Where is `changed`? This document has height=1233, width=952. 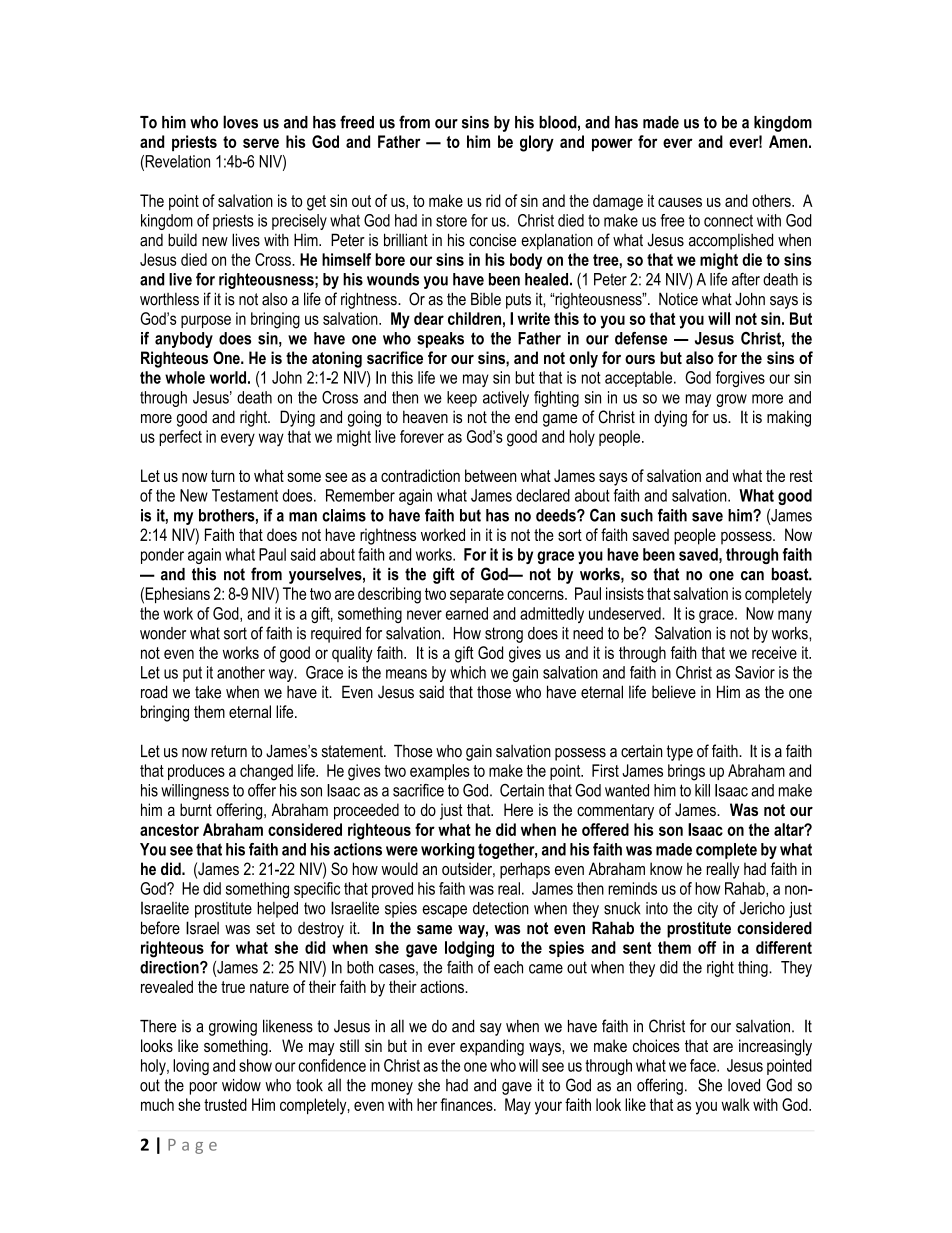 changed is located at coordinates (266, 772).
